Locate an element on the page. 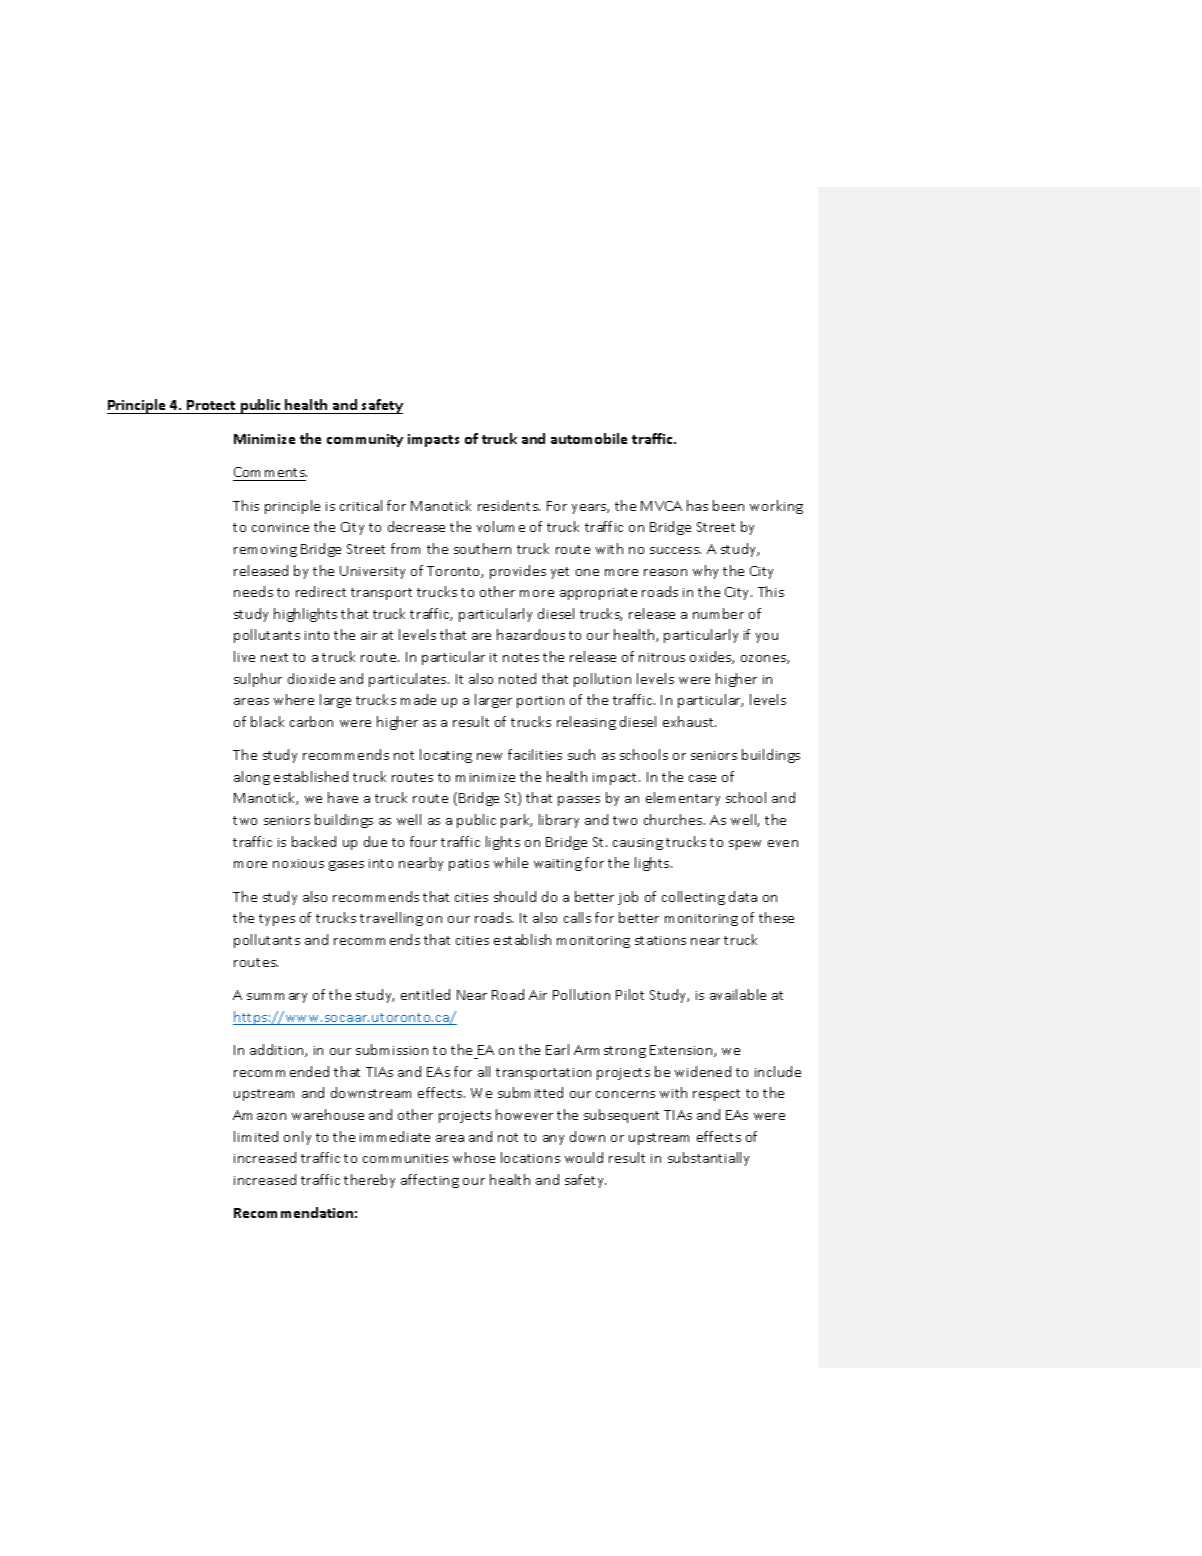  collecting is located at coordinates (693, 898).
